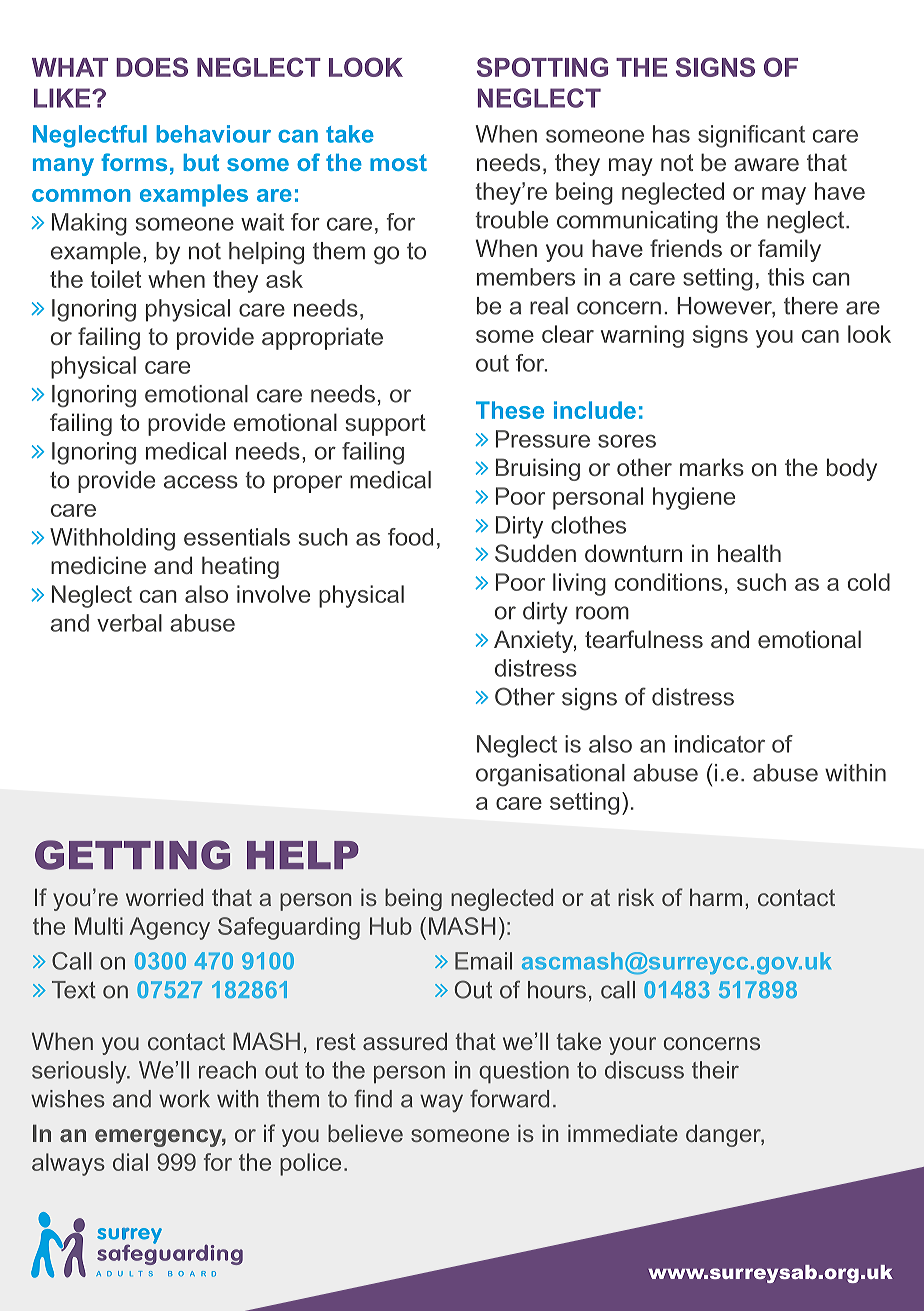  I want to click on their, so click(715, 1070).
